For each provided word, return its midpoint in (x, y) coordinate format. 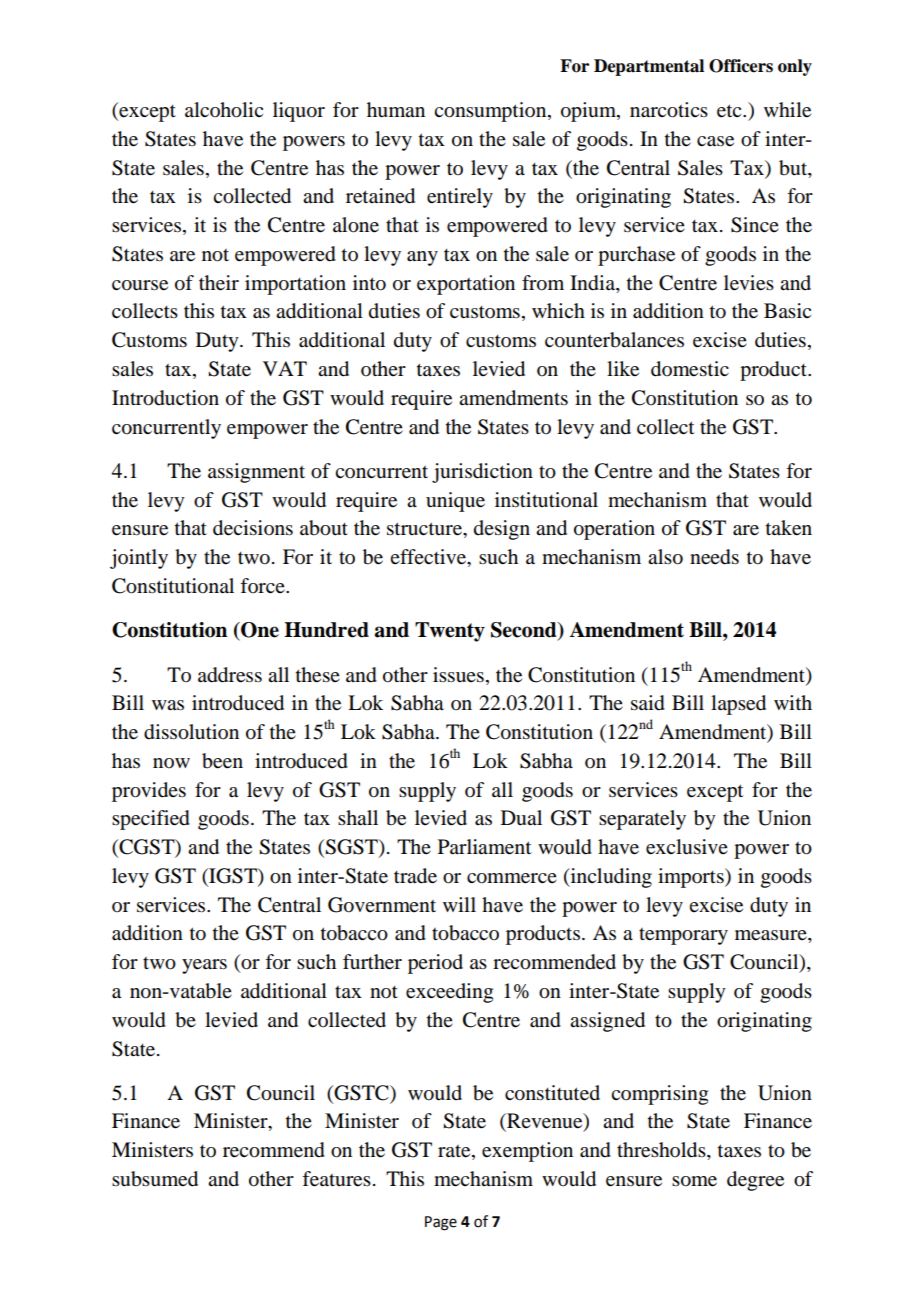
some (694, 1181)
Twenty (450, 632)
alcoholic (224, 110)
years (204, 966)
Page (441, 1223)
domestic (690, 369)
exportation (466, 285)
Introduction (165, 398)
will (459, 904)
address (230, 675)
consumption (491, 112)
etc (730, 111)
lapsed (738, 705)
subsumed (155, 1179)
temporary (683, 936)
